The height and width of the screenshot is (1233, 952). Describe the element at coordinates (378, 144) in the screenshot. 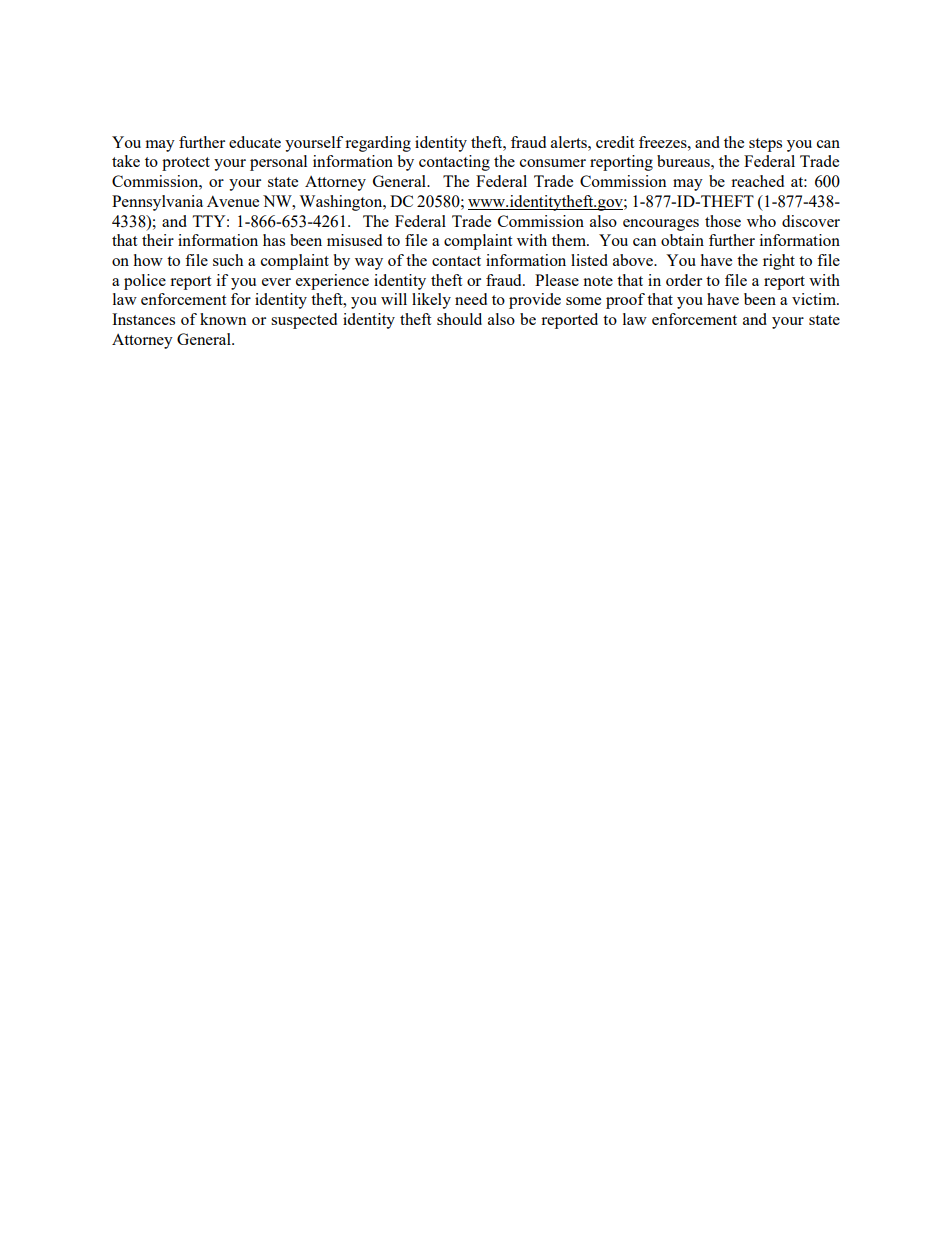

I see `regarding` at that location.
